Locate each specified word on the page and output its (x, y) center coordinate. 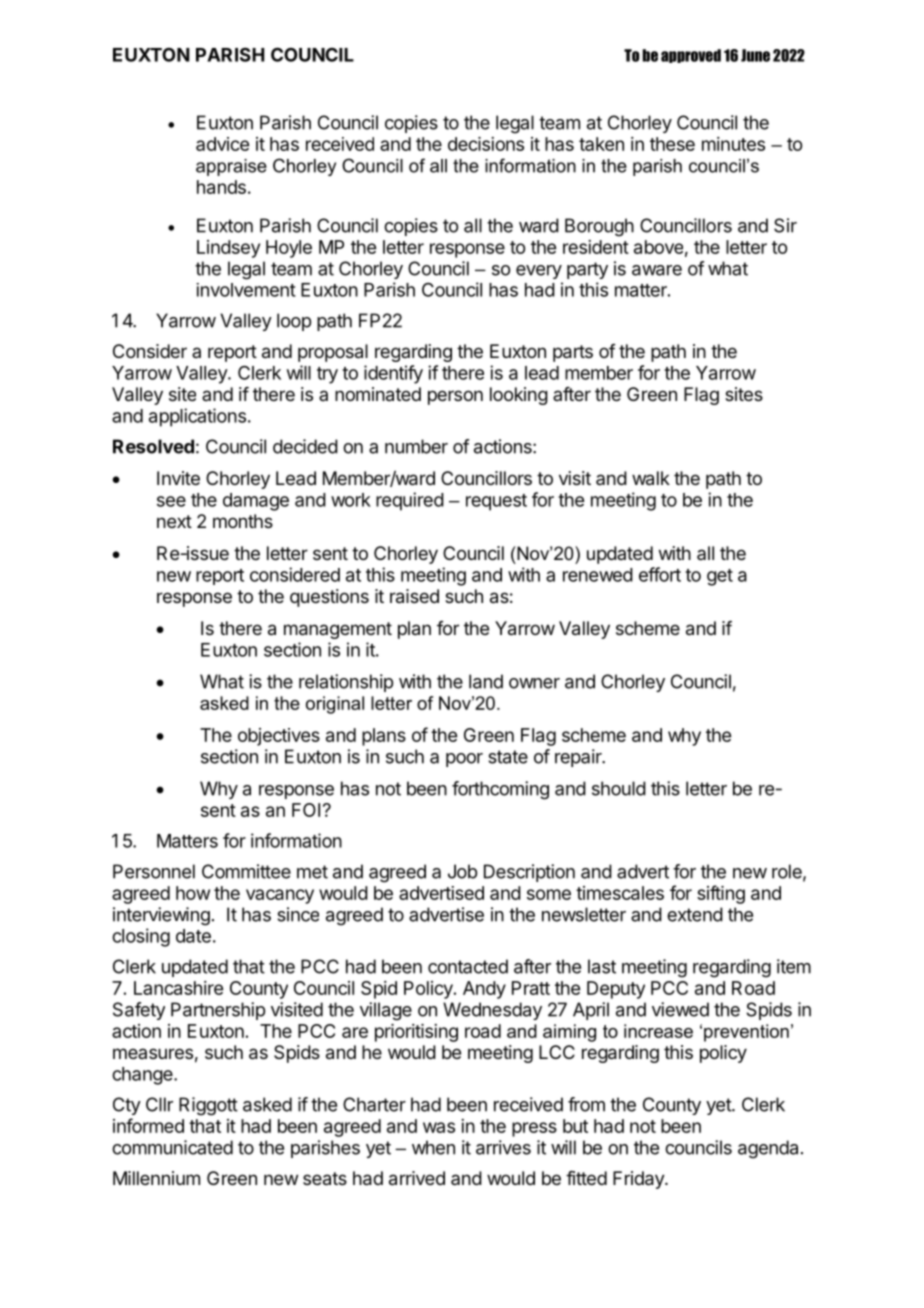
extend (695, 914)
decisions (486, 144)
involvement (246, 290)
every (539, 272)
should (619, 788)
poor (464, 760)
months (243, 521)
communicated (172, 1147)
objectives (279, 737)
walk (651, 478)
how (193, 893)
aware (657, 270)
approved (691, 56)
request (496, 502)
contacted (468, 966)
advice (222, 144)
